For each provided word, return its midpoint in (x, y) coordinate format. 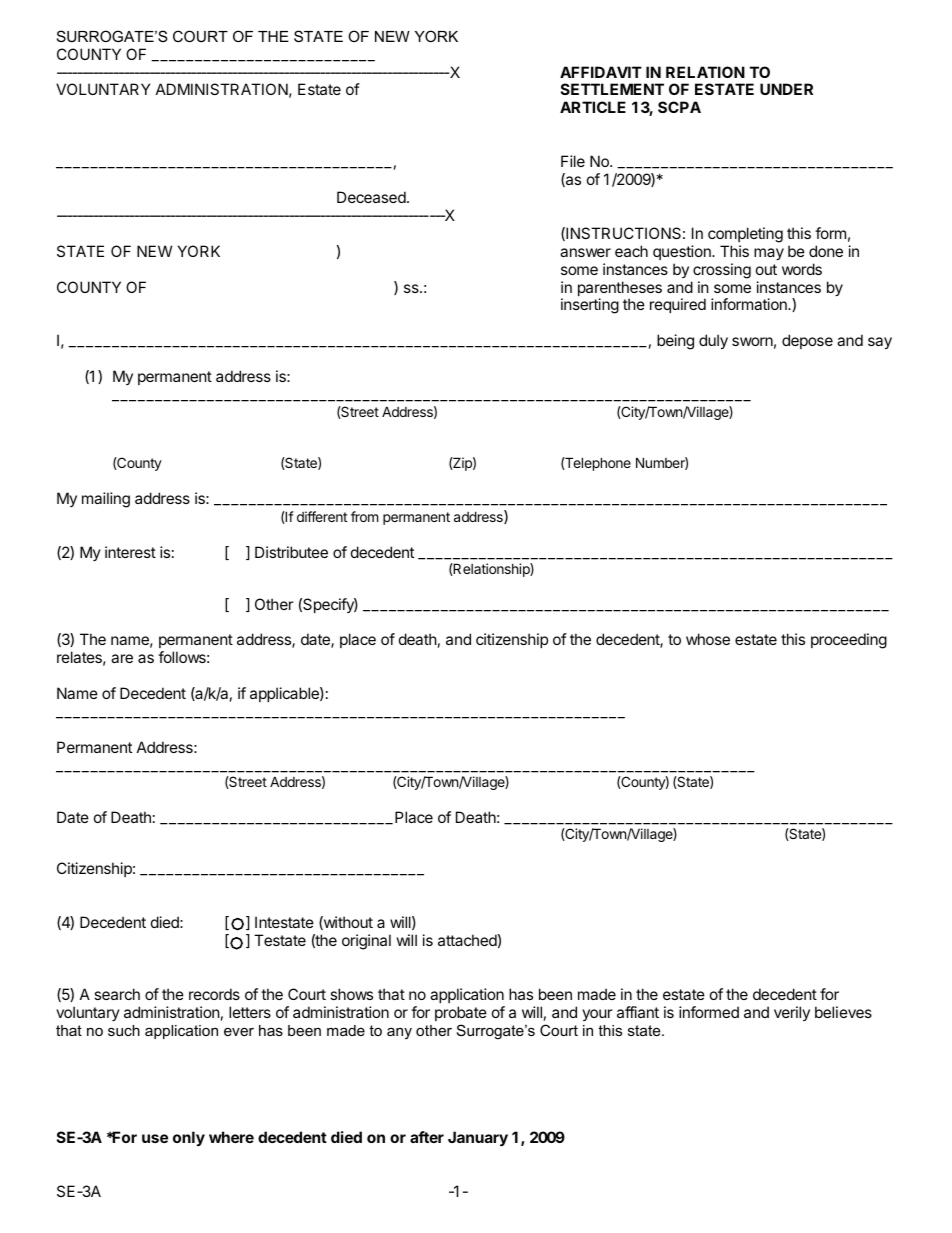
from (364, 516)
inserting (590, 306)
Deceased (371, 197)
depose (807, 341)
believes (843, 1012)
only (189, 1138)
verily (792, 1013)
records (214, 994)
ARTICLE (593, 107)
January (478, 1138)
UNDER (786, 89)
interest (130, 552)
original (366, 942)
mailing (106, 500)
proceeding (849, 641)
